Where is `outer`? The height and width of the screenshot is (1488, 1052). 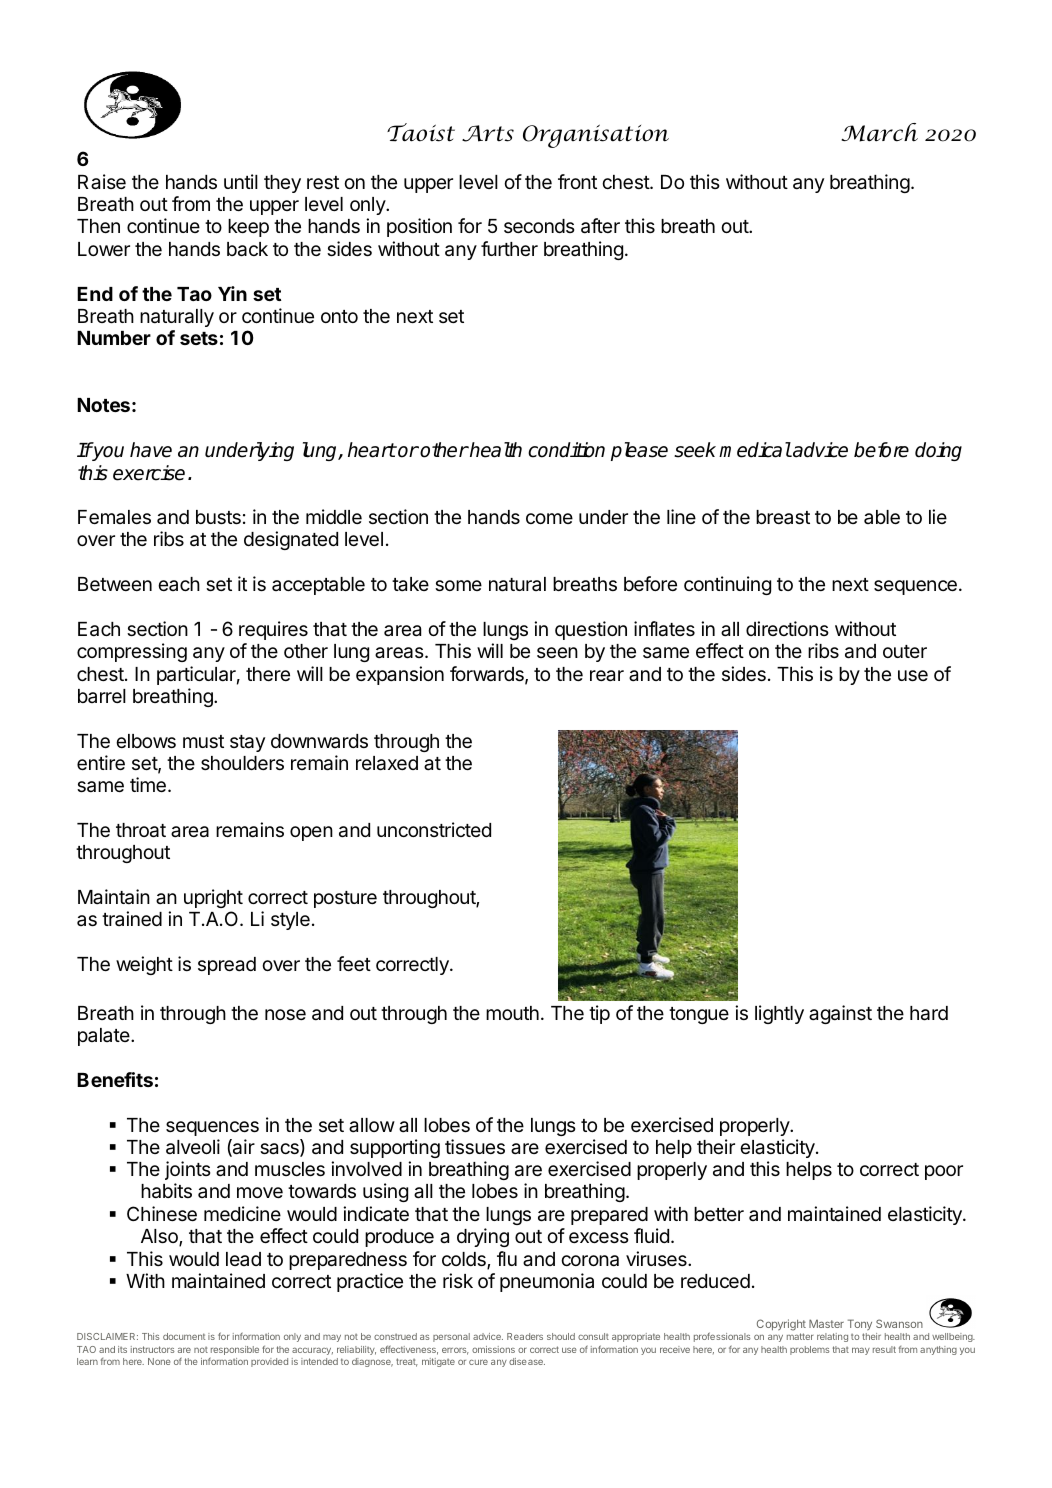
outer is located at coordinates (905, 651).
